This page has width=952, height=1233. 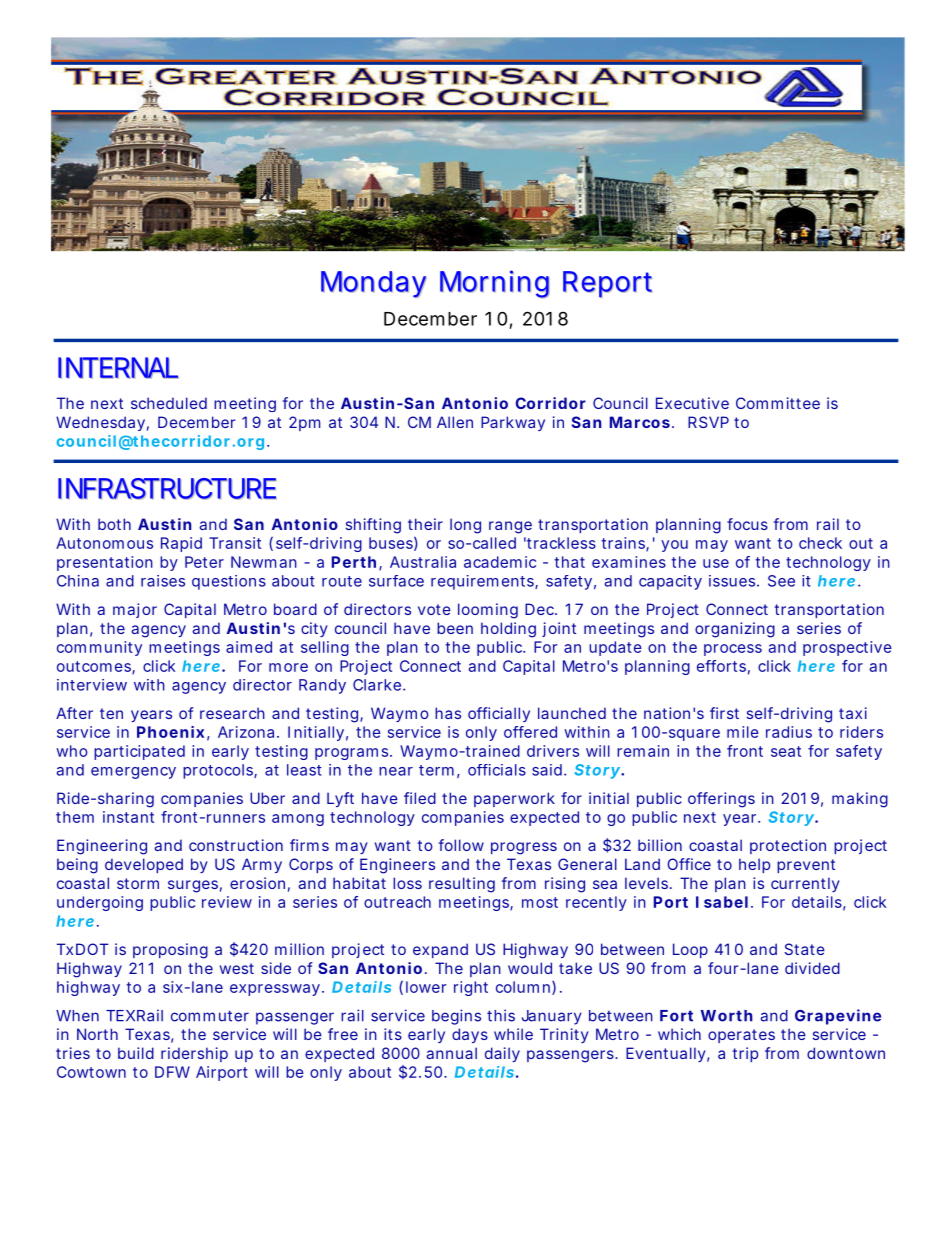 What do you see at coordinates (462, 885) in the page?
I see `resulting` at bounding box center [462, 885].
